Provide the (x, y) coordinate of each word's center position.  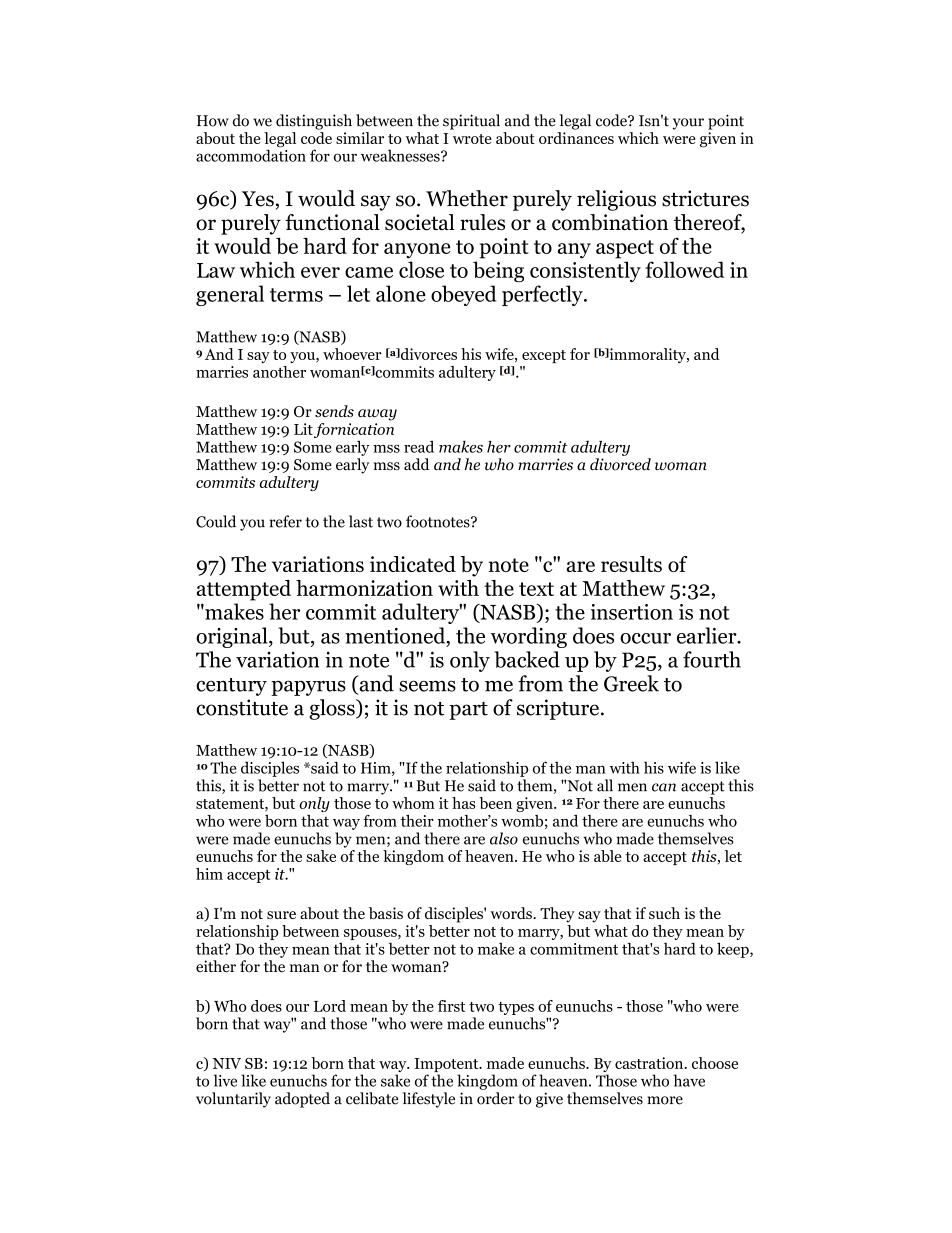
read (419, 447)
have (689, 1080)
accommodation (251, 154)
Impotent (447, 1066)
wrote (472, 139)
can (664, 787)
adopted (302, 1100)
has (463, 803)
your (688, 124)
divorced (620, 464)
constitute (242, 707)
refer (286, 521)
